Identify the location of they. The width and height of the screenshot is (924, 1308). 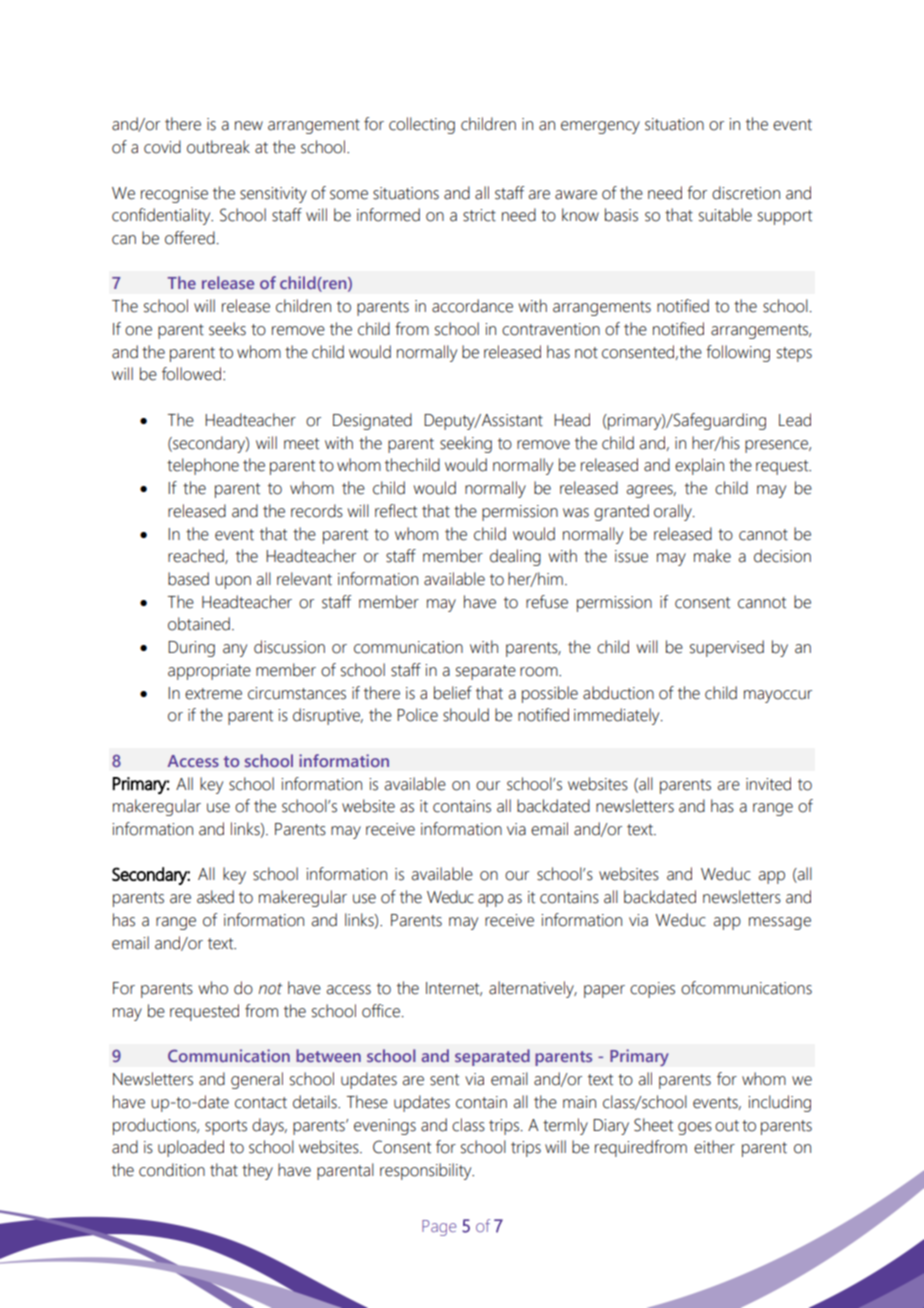
(257, 1171).
